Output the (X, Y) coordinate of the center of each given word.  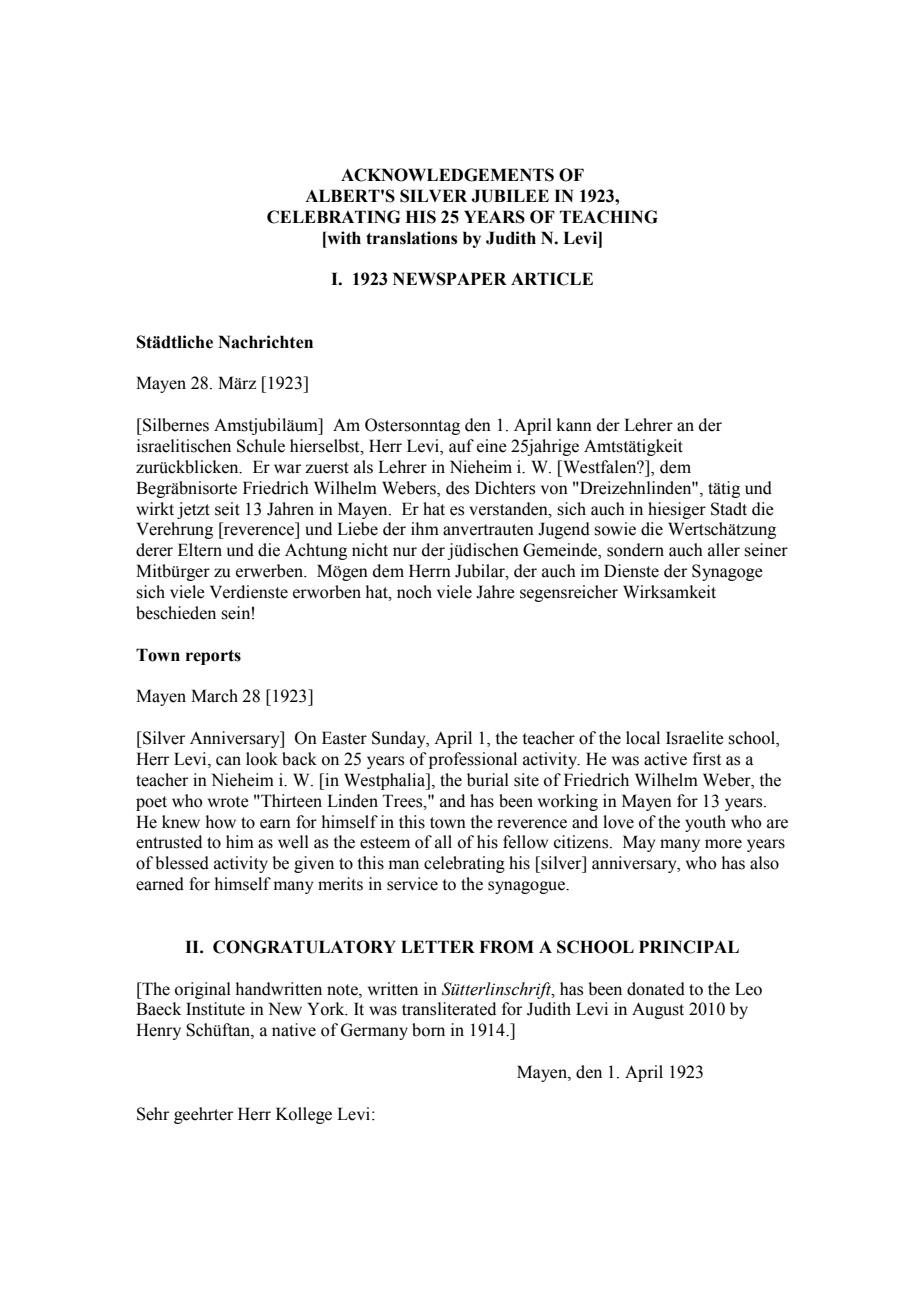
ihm (425, 528)
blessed (182, 863)
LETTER (438, 946)
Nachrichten (265, 342)
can (228, 761)
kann (574, 425)
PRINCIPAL (689, 947)
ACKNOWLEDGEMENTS (447, 175)
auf (461, 446)
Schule (261, 446)
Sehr (153, 1114)
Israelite (695, 738)
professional (473, 760)
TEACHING (609, 217)
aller (724, 550)
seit (227, 509)
